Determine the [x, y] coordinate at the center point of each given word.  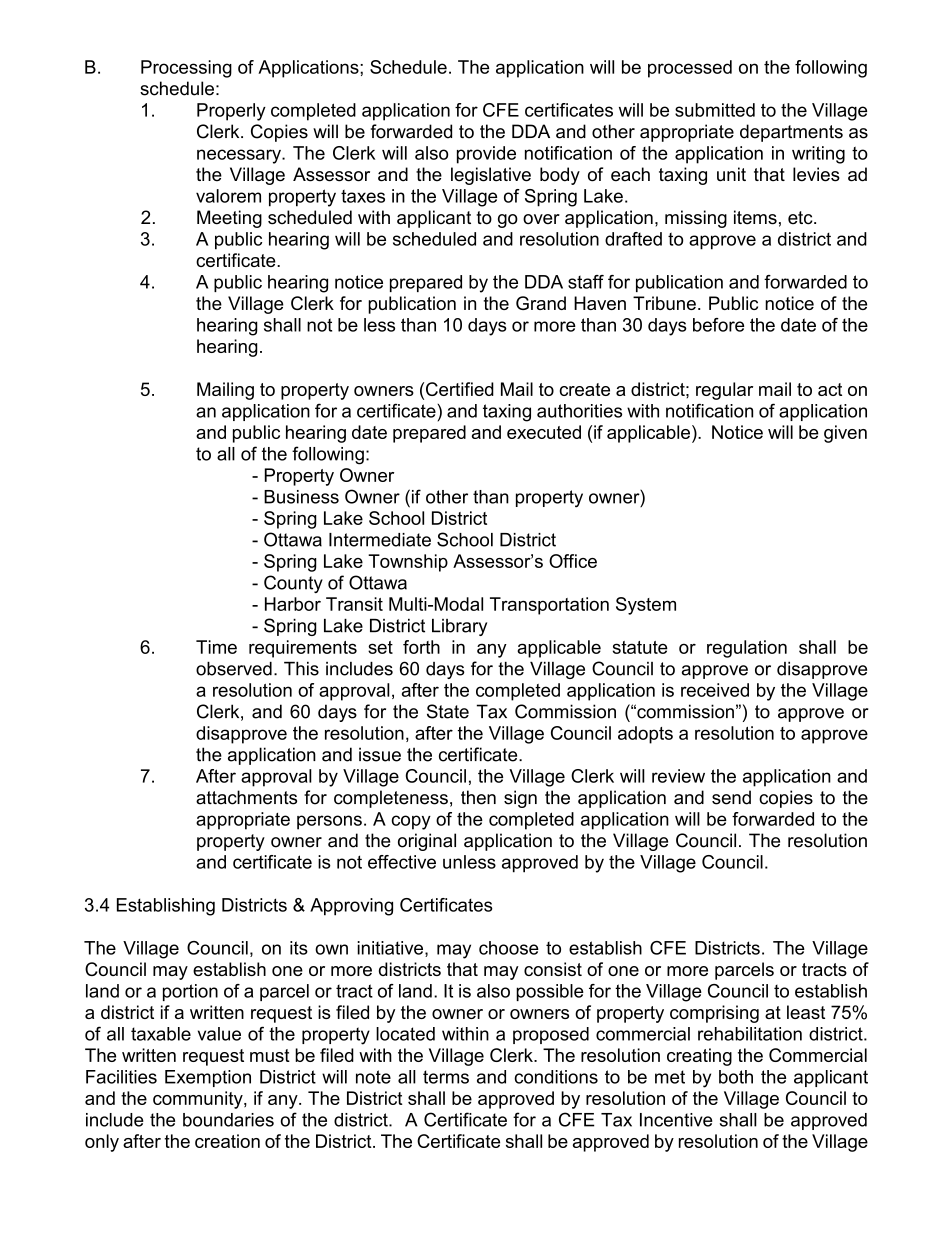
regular [724, 391]
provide [486, 155]
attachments [246, 797]
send [731, 797]
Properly [231, 112]
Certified [460, 389]
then [478, 797]
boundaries [228, 1120]
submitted [715, 110]
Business [301, 497]
